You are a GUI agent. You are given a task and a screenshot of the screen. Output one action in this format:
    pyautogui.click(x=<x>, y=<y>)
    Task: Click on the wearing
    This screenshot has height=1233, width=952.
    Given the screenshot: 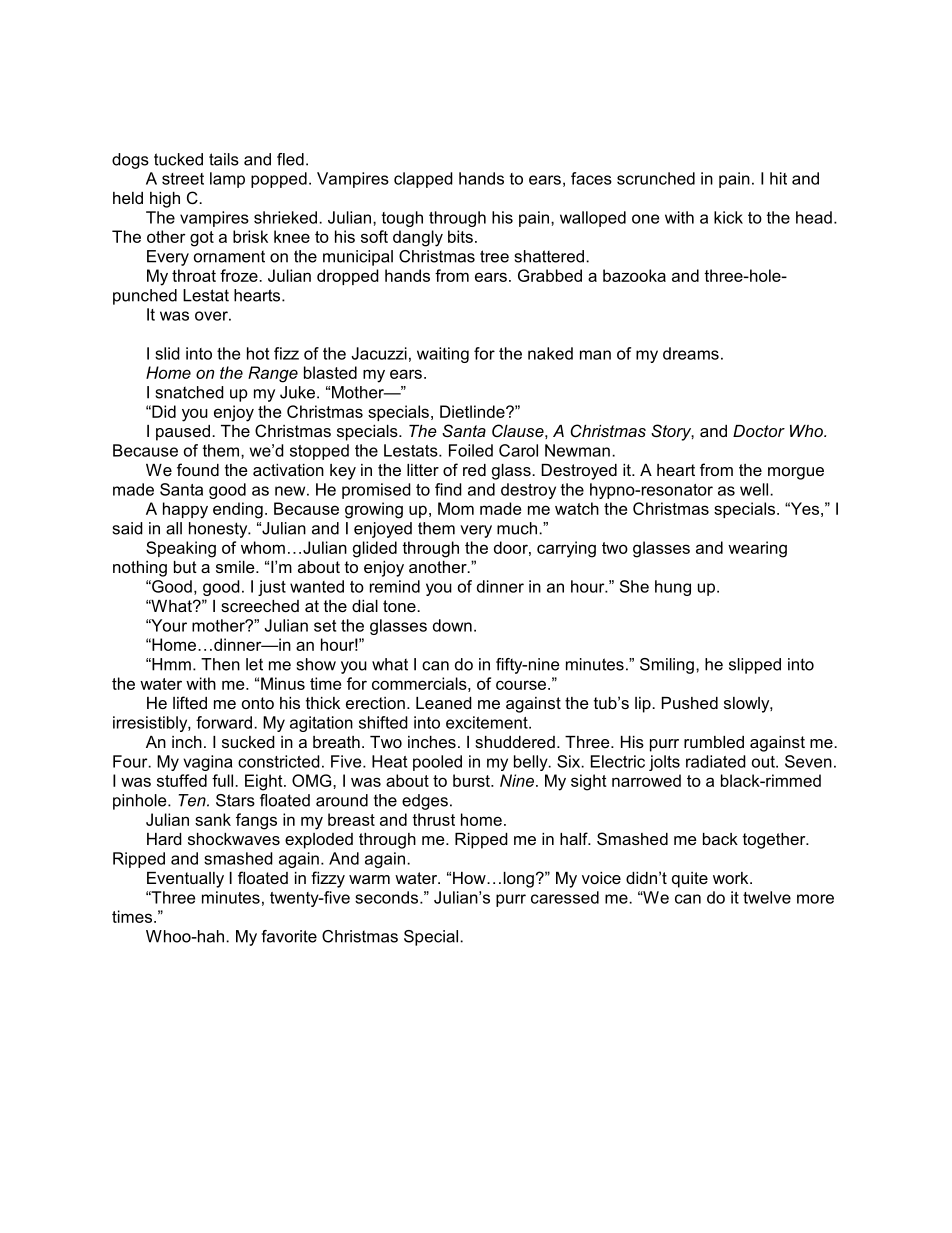 What is the action you would take?
    pyautogui.click(x=757, y=549)
